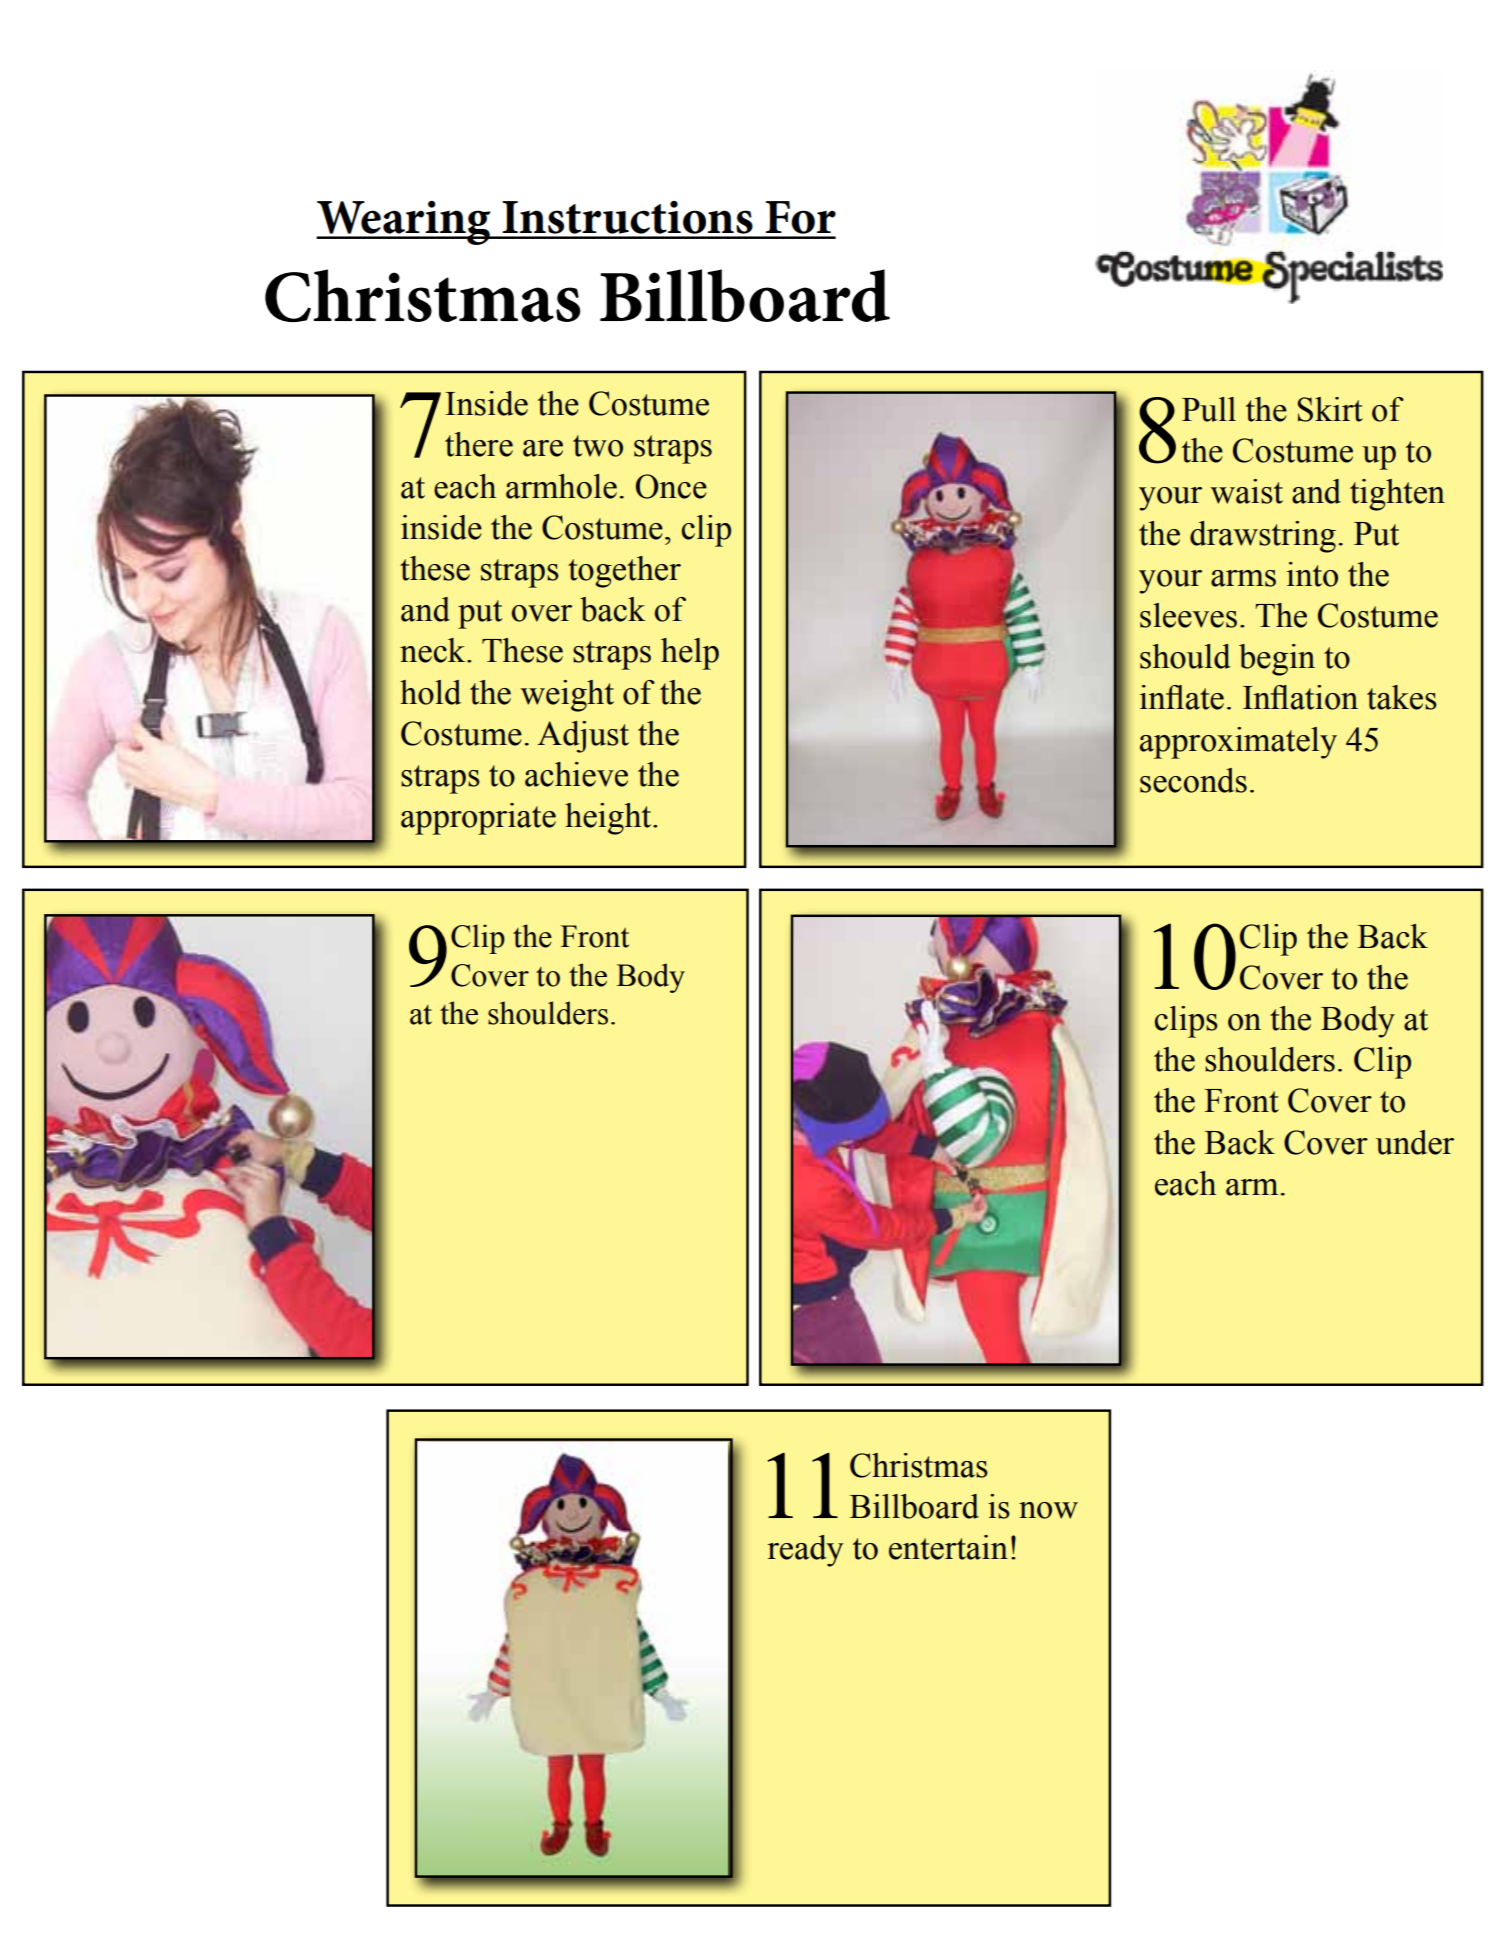 The width and height of the screenshot is (1501, 1942). I want to click on now, so click(1048, 1510).
